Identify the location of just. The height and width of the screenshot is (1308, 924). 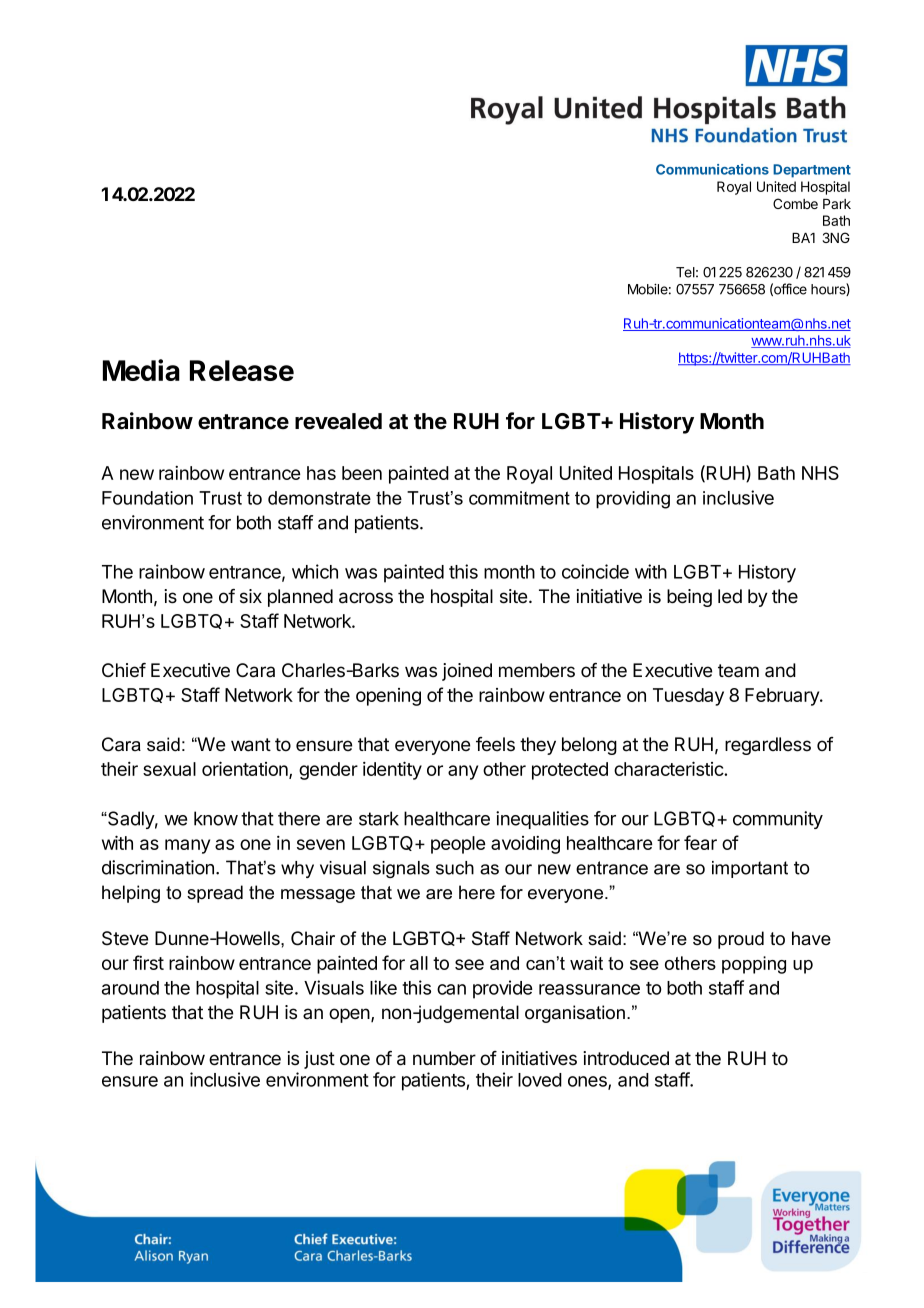
(319, 1060).
